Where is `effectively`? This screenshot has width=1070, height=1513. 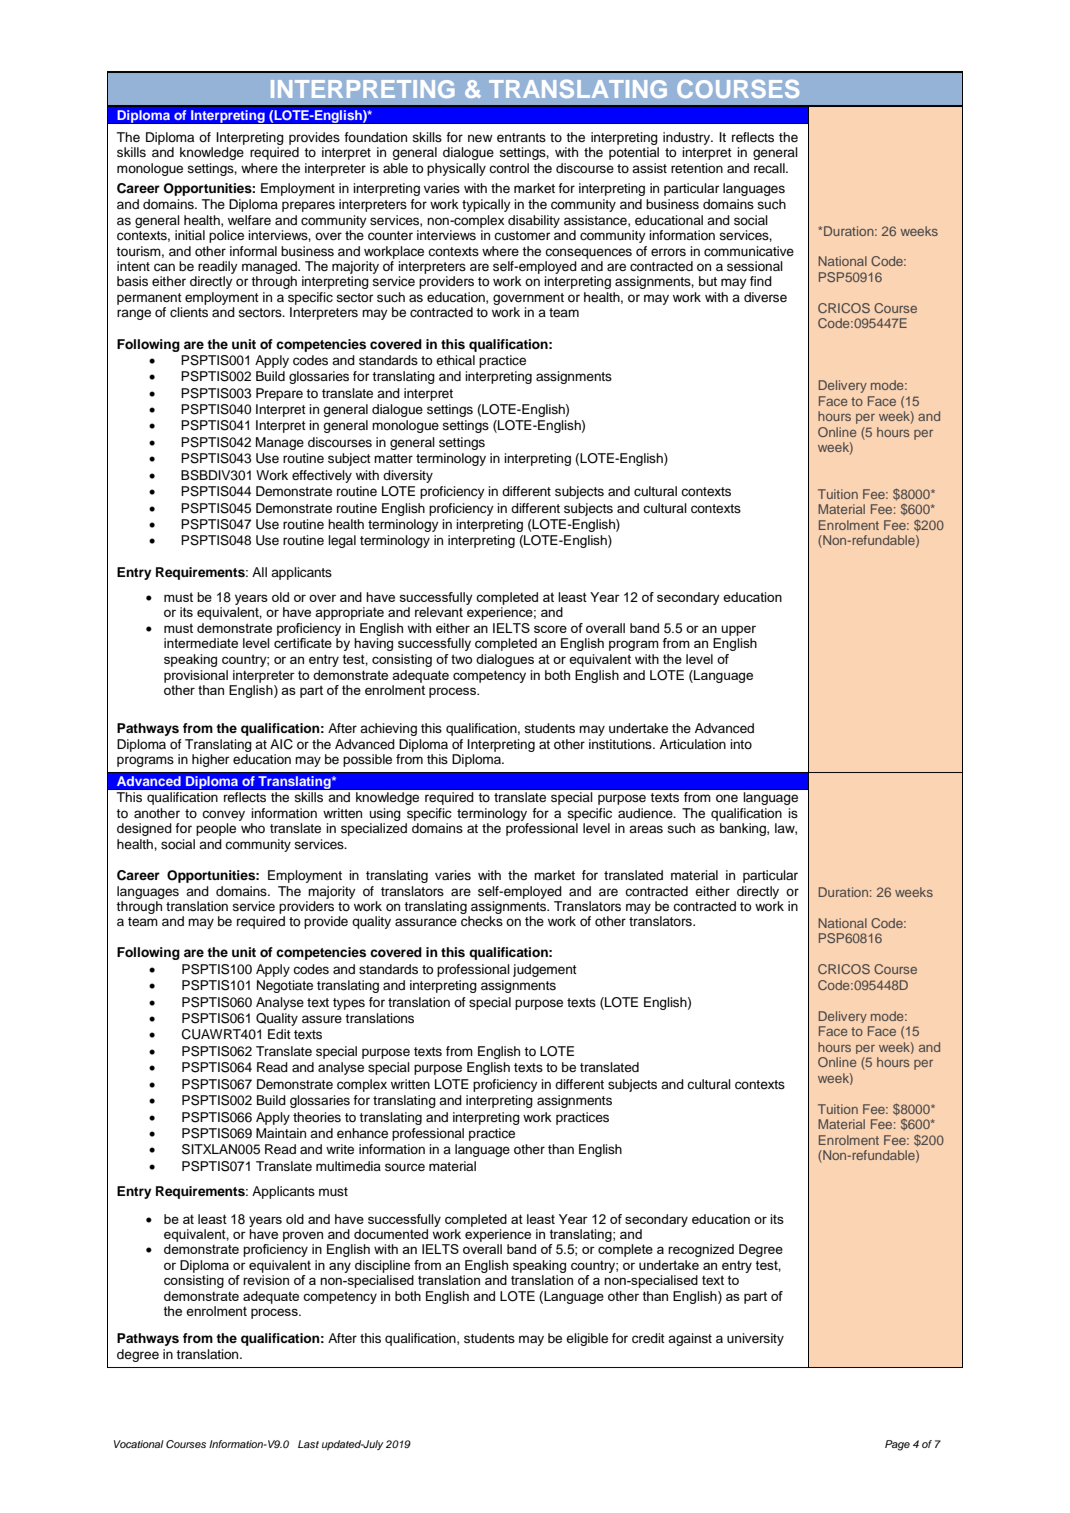
effectively is located at coordinates (322, 476).
